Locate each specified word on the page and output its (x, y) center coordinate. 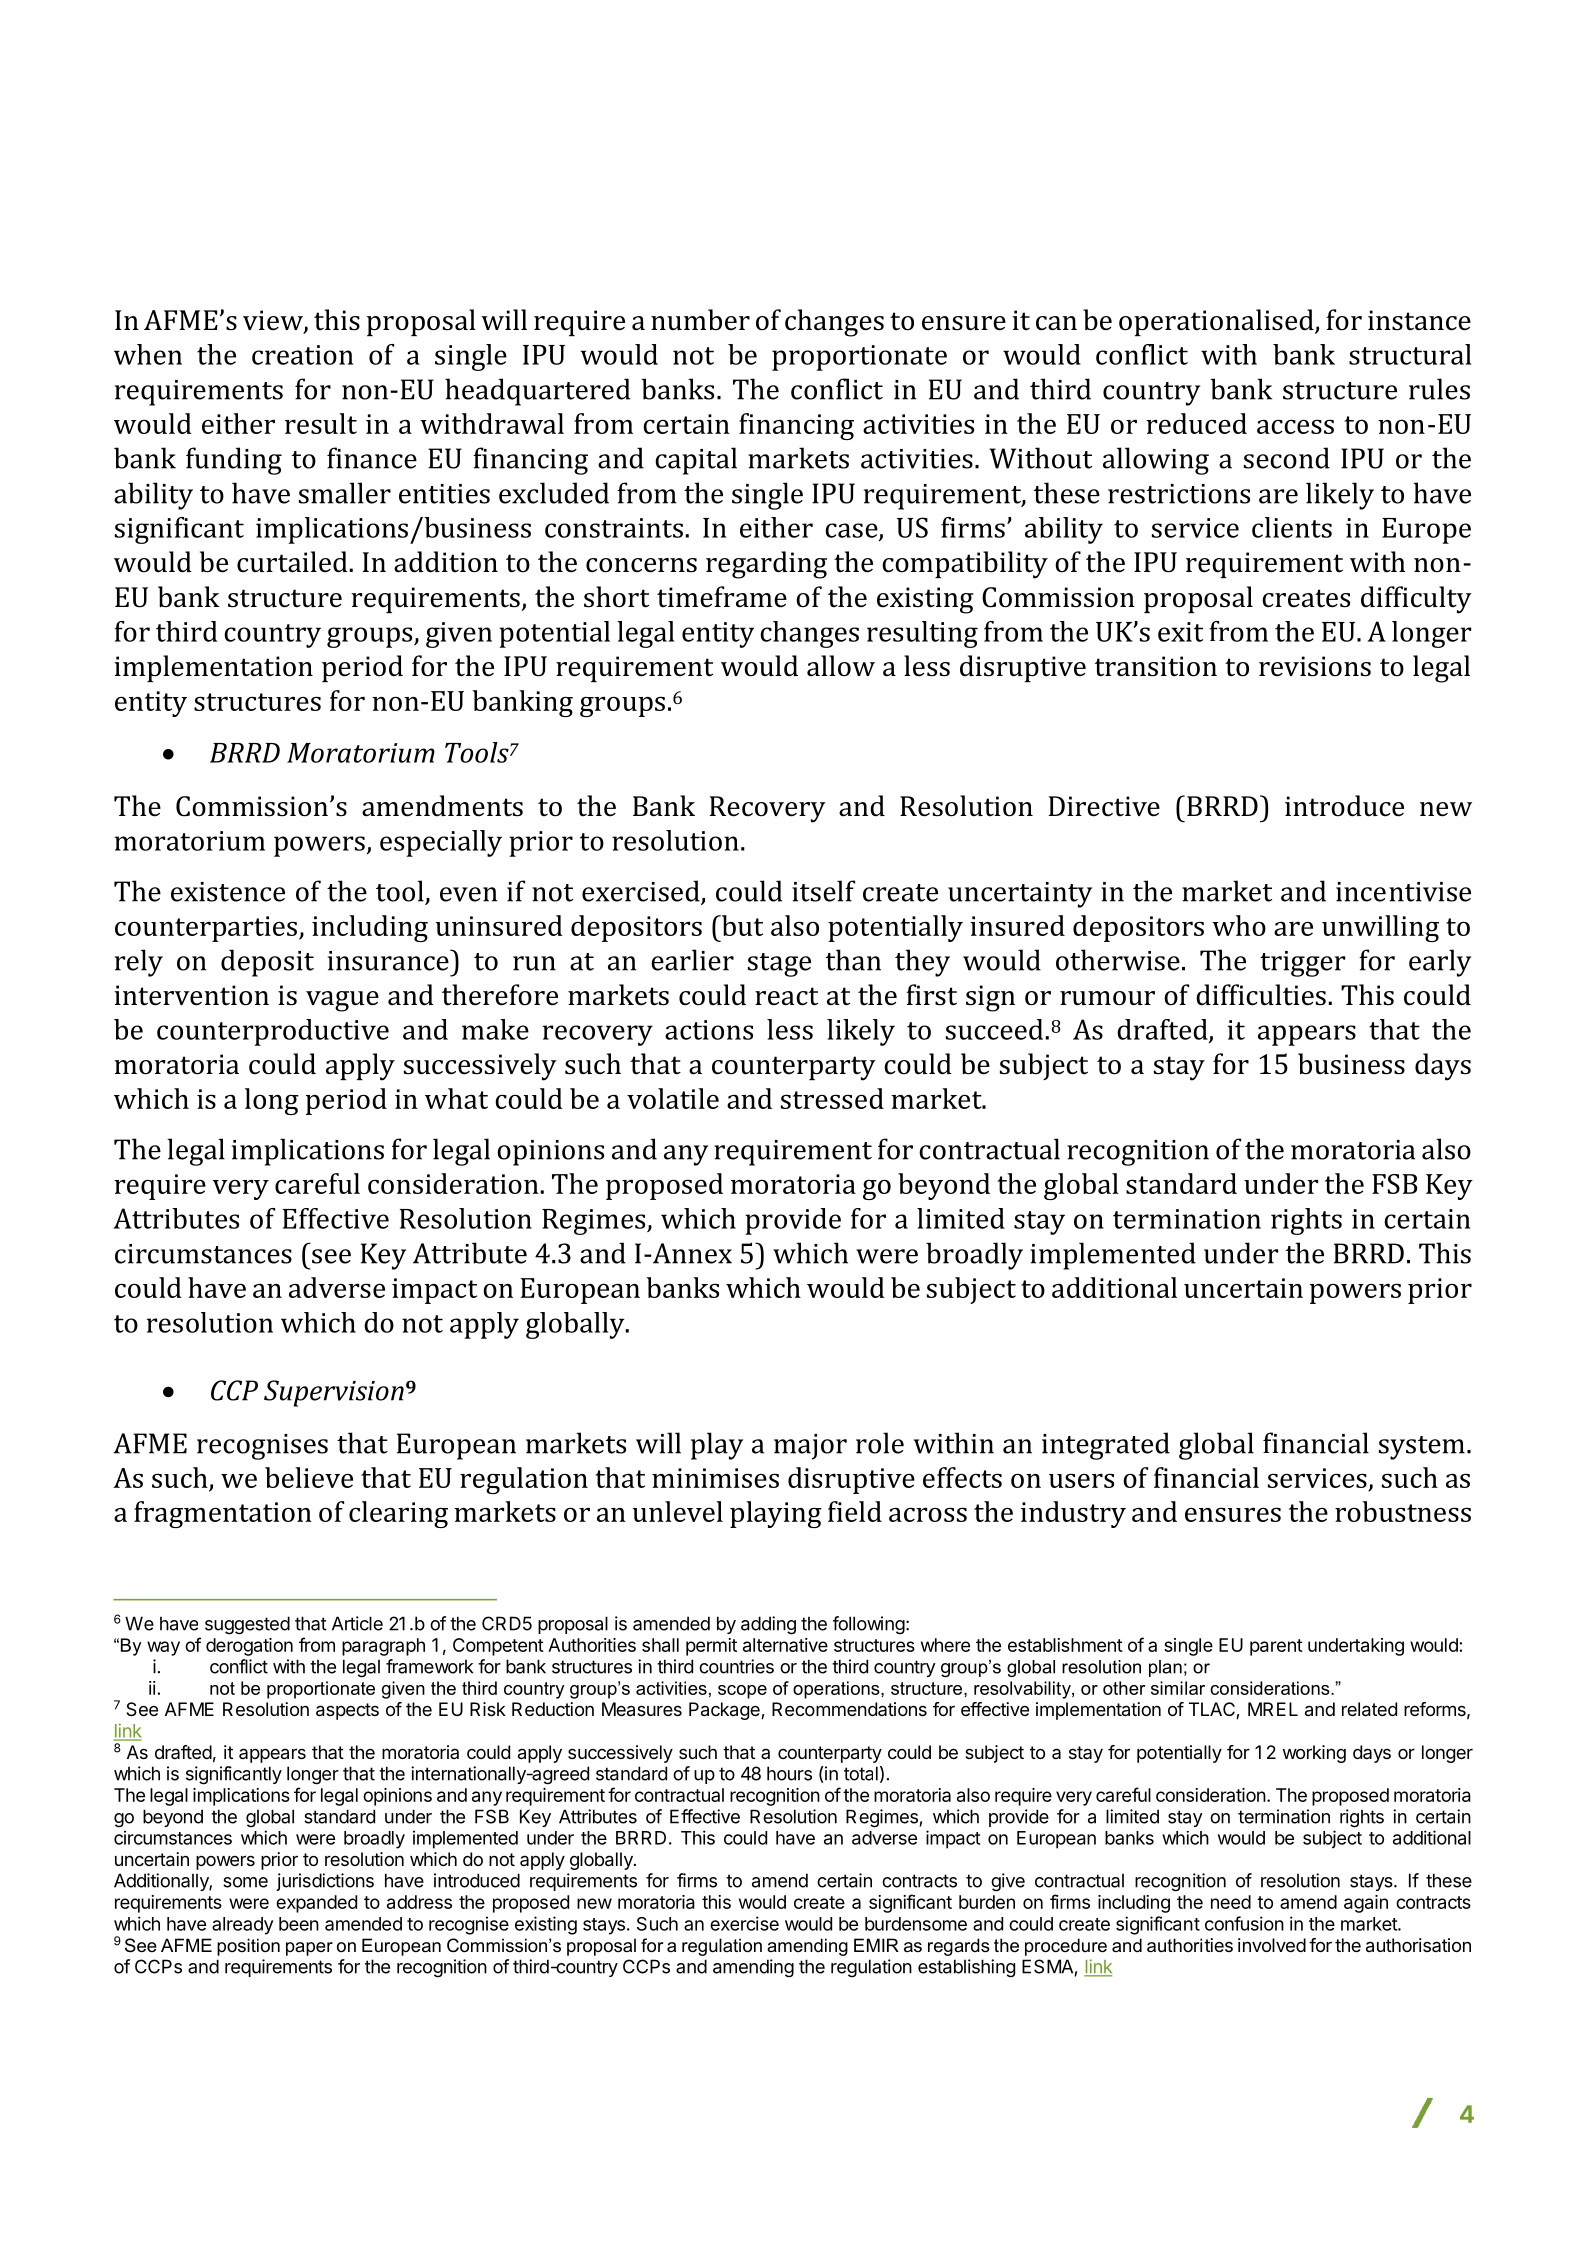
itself (823, 891)
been (299, 1924)
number (700, 320)
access (1295, 426)
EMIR (876, 1945)
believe (309, 1477)
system (1422, 1448)
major (810, 1447)
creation (302, 355)
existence (228, 892)
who (1239, 925)
